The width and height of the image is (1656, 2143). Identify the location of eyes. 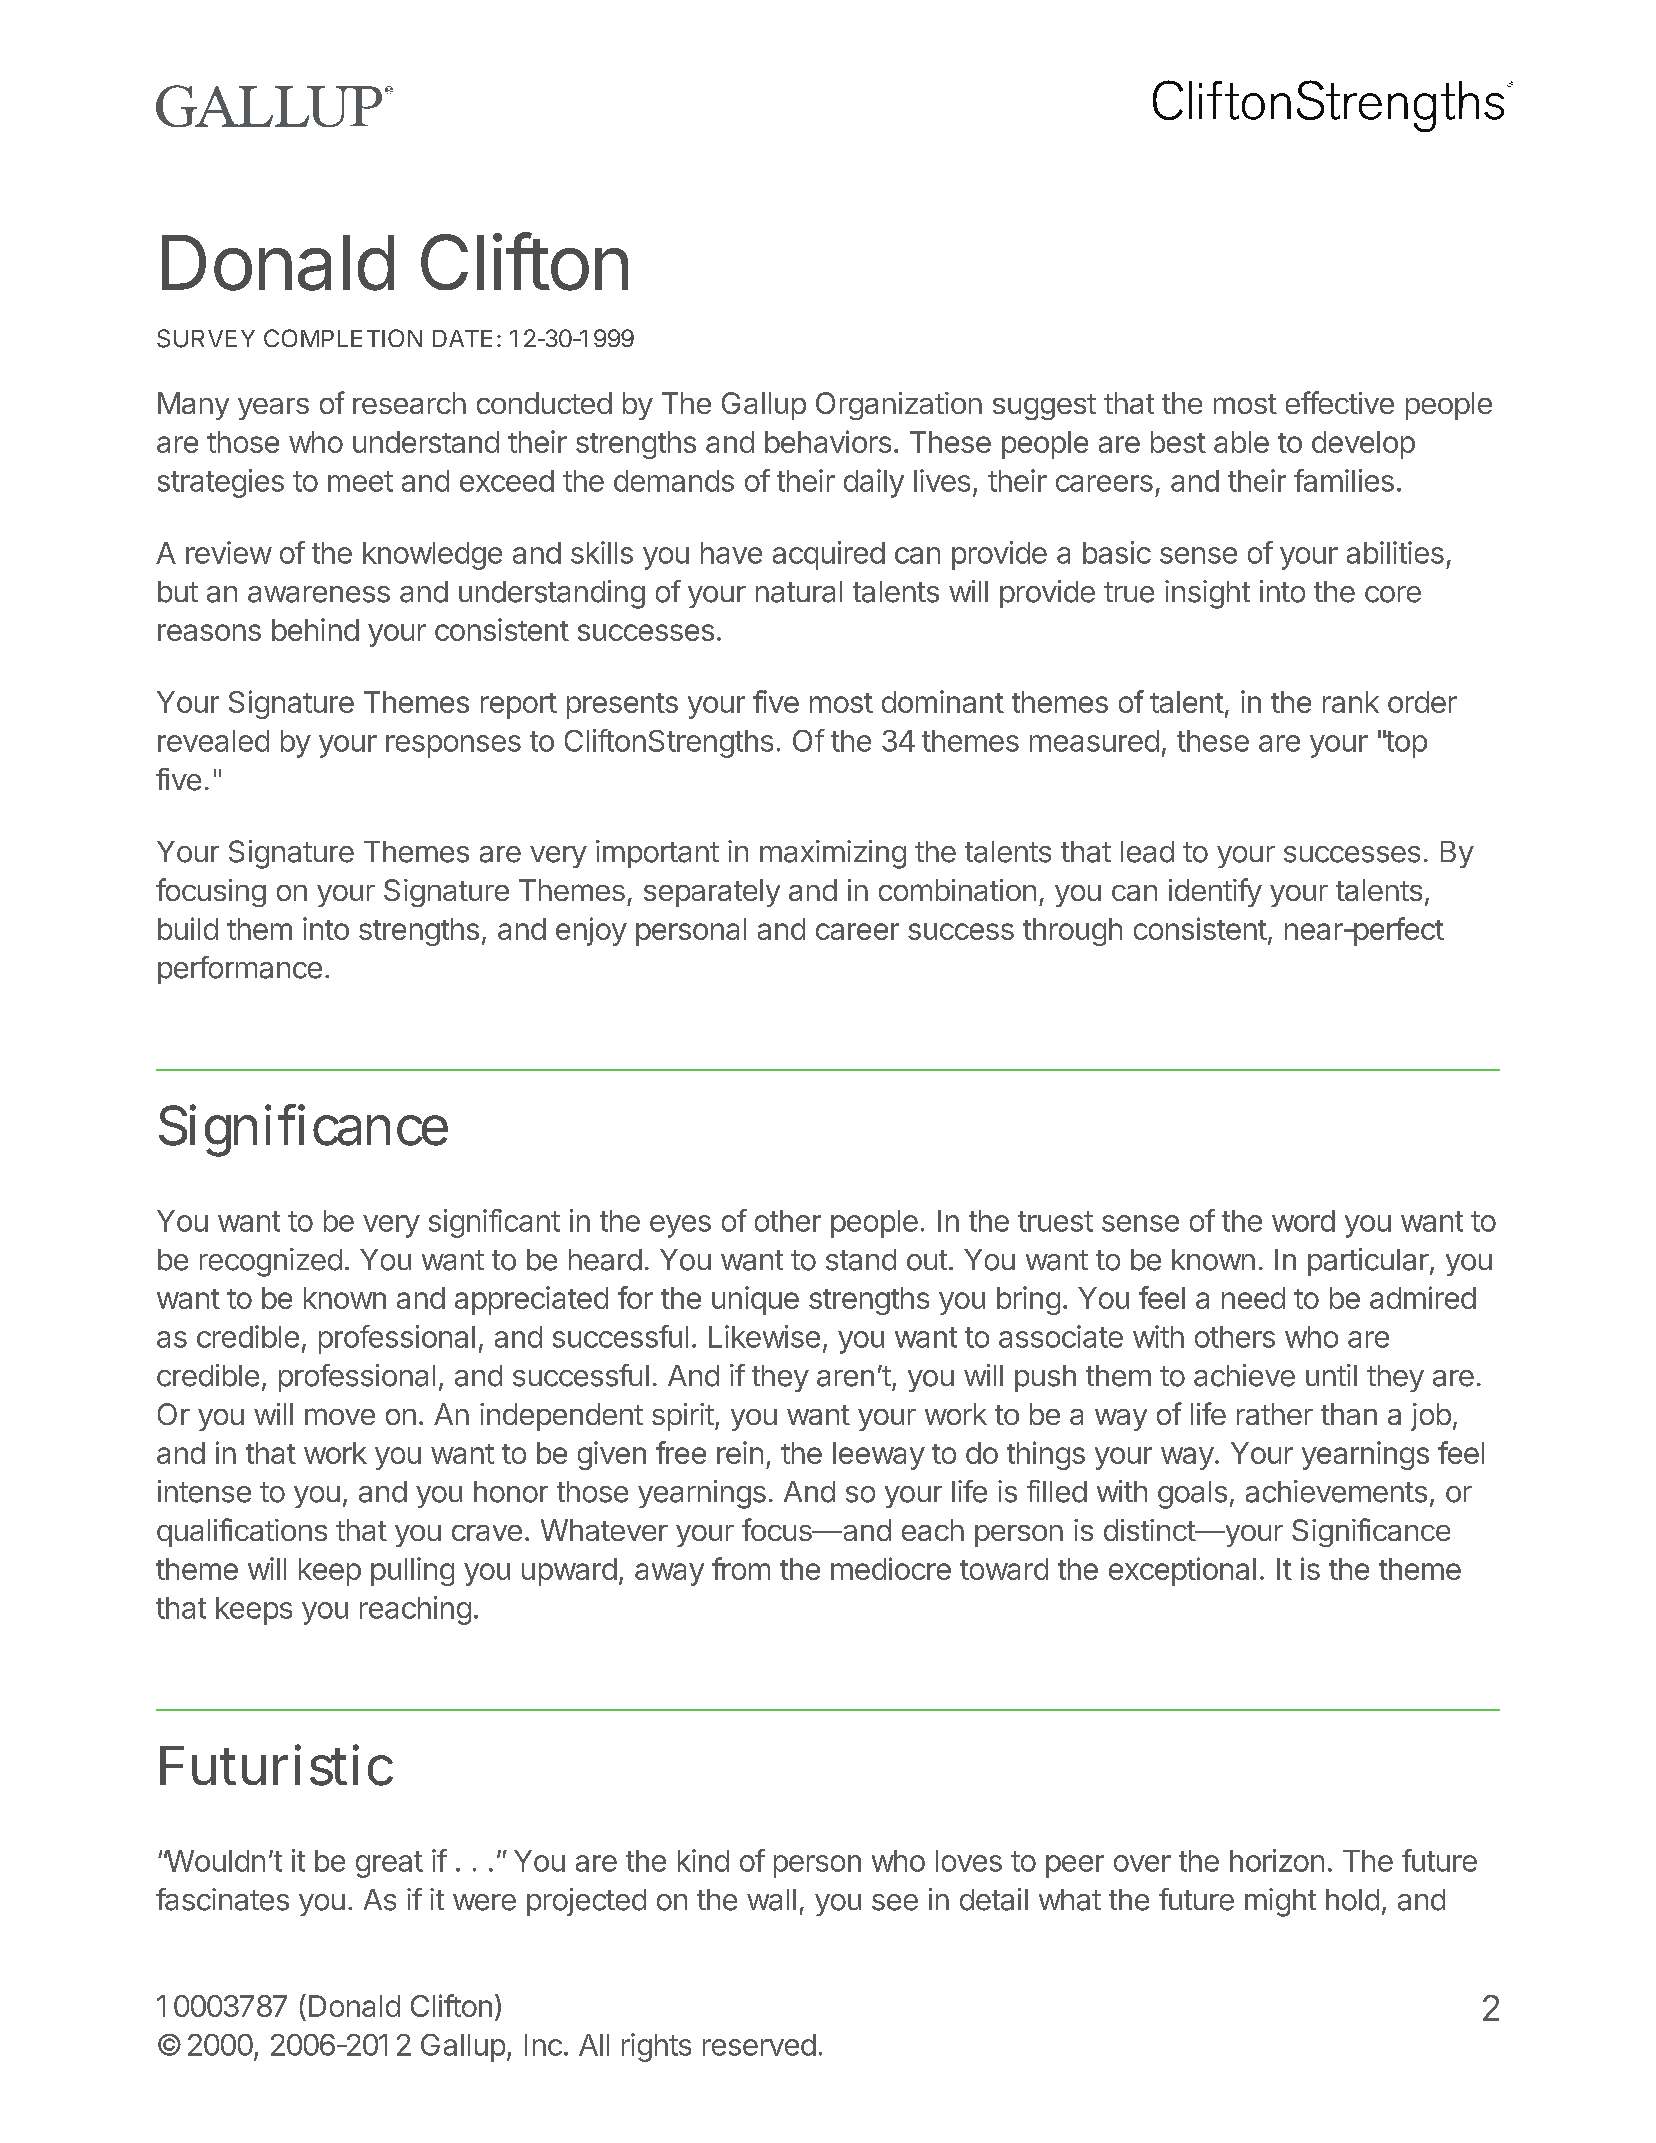
(680, 1226).
